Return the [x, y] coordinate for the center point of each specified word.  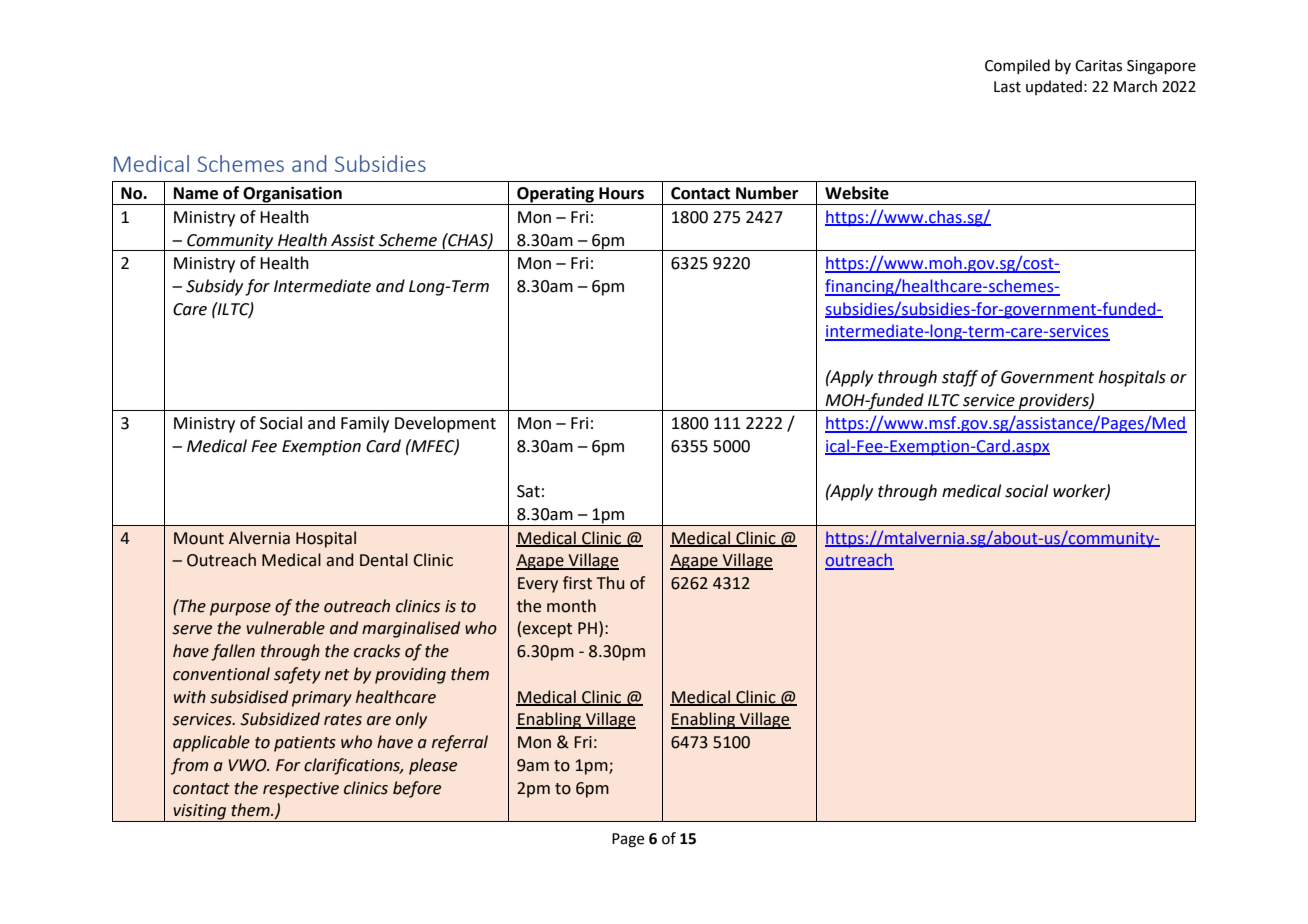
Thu [610, 583]
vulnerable [285, 628]
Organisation [293, 195]
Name [196, 193]
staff [960, 378]
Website [857, 193]
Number [767, 193]
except [547, 630]
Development [445, 424]
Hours [621, 193]
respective [301, 790]
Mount [199, 538]
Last [1007, 87]
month [571, 606]
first [577, 583]
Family [365, 424]
